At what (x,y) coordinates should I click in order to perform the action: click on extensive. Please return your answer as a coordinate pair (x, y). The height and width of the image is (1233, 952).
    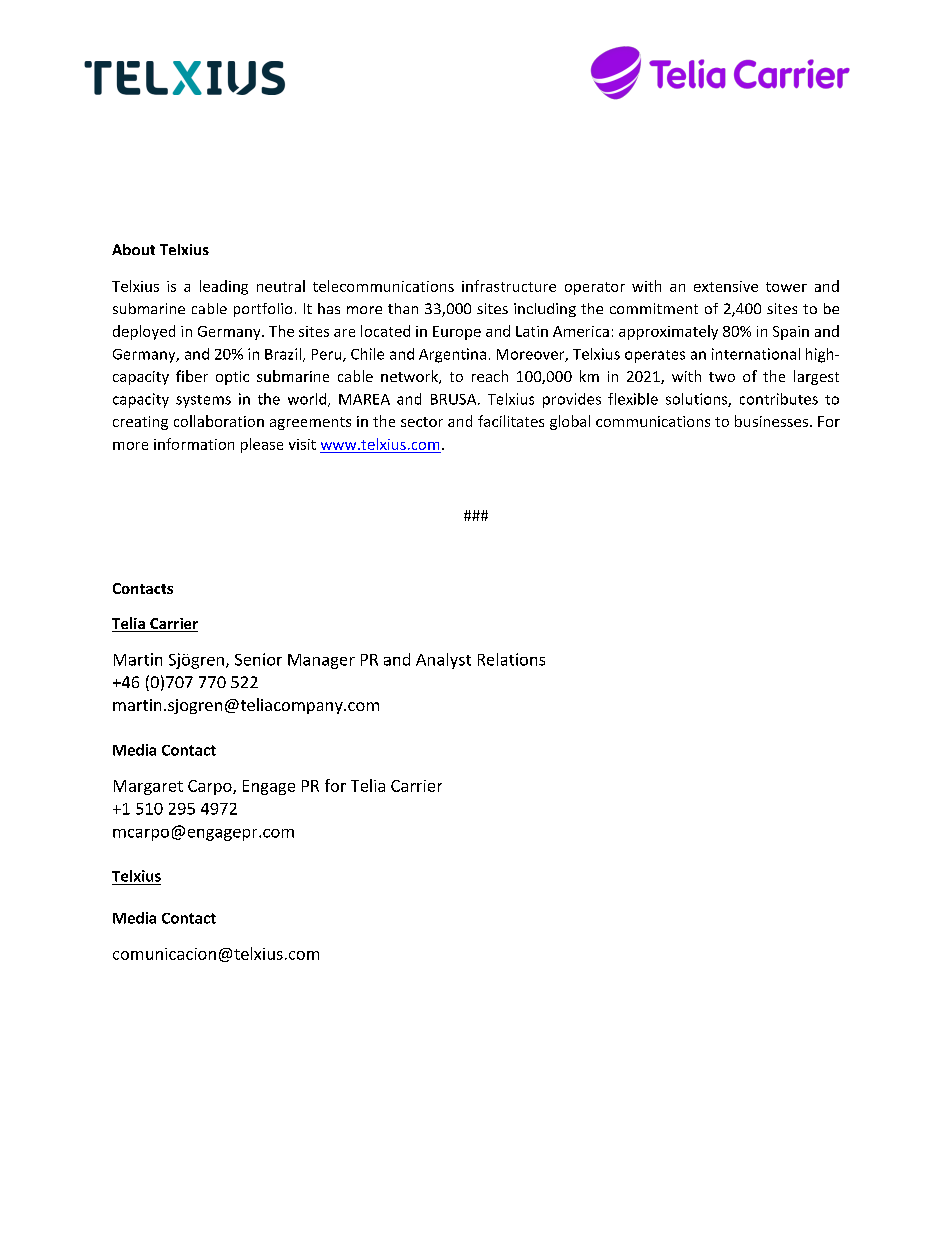
    Looking at the image, I should click on (726, 286).
